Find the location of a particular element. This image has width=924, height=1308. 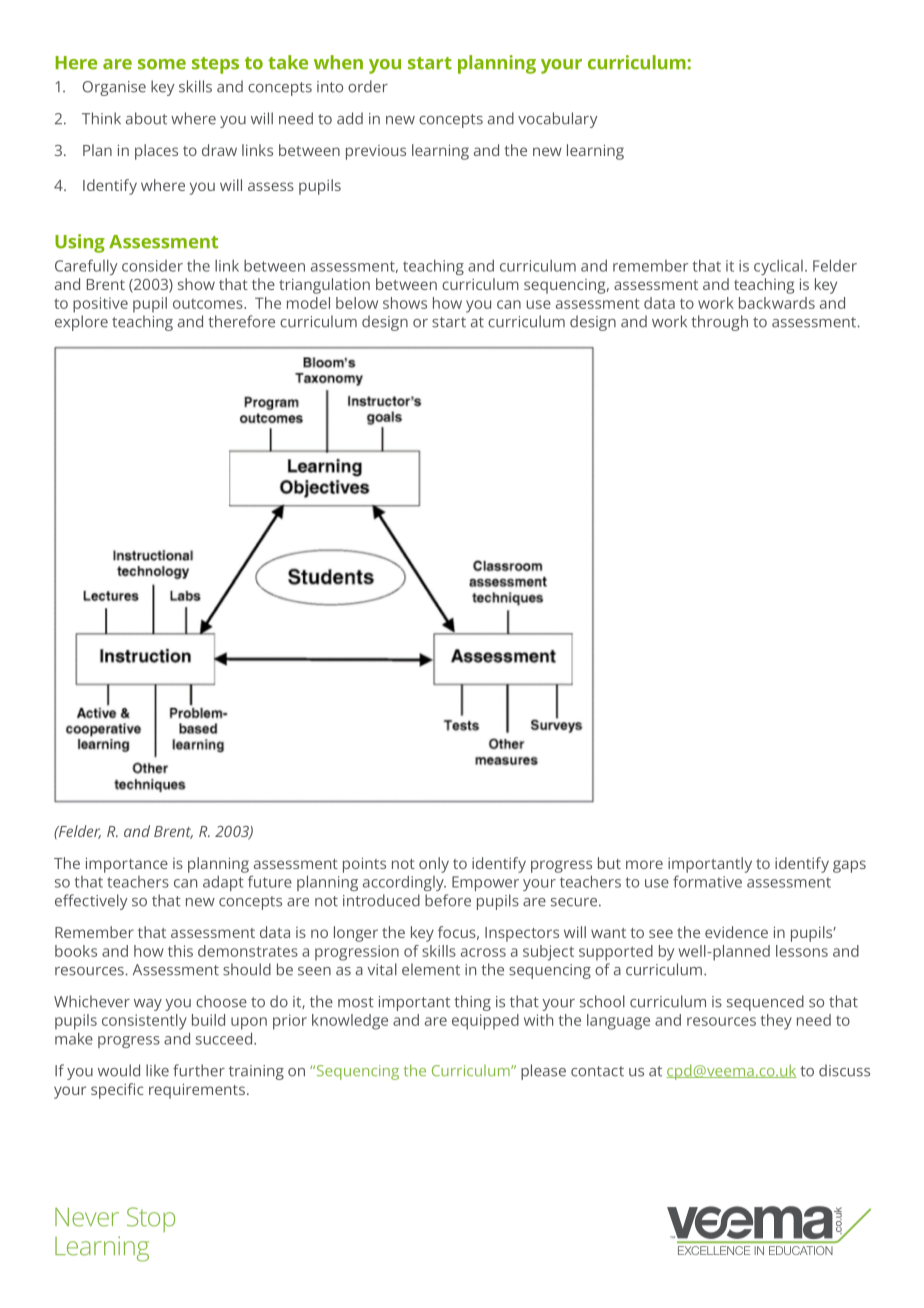

Stop is located at coordinates (151, 1219).
